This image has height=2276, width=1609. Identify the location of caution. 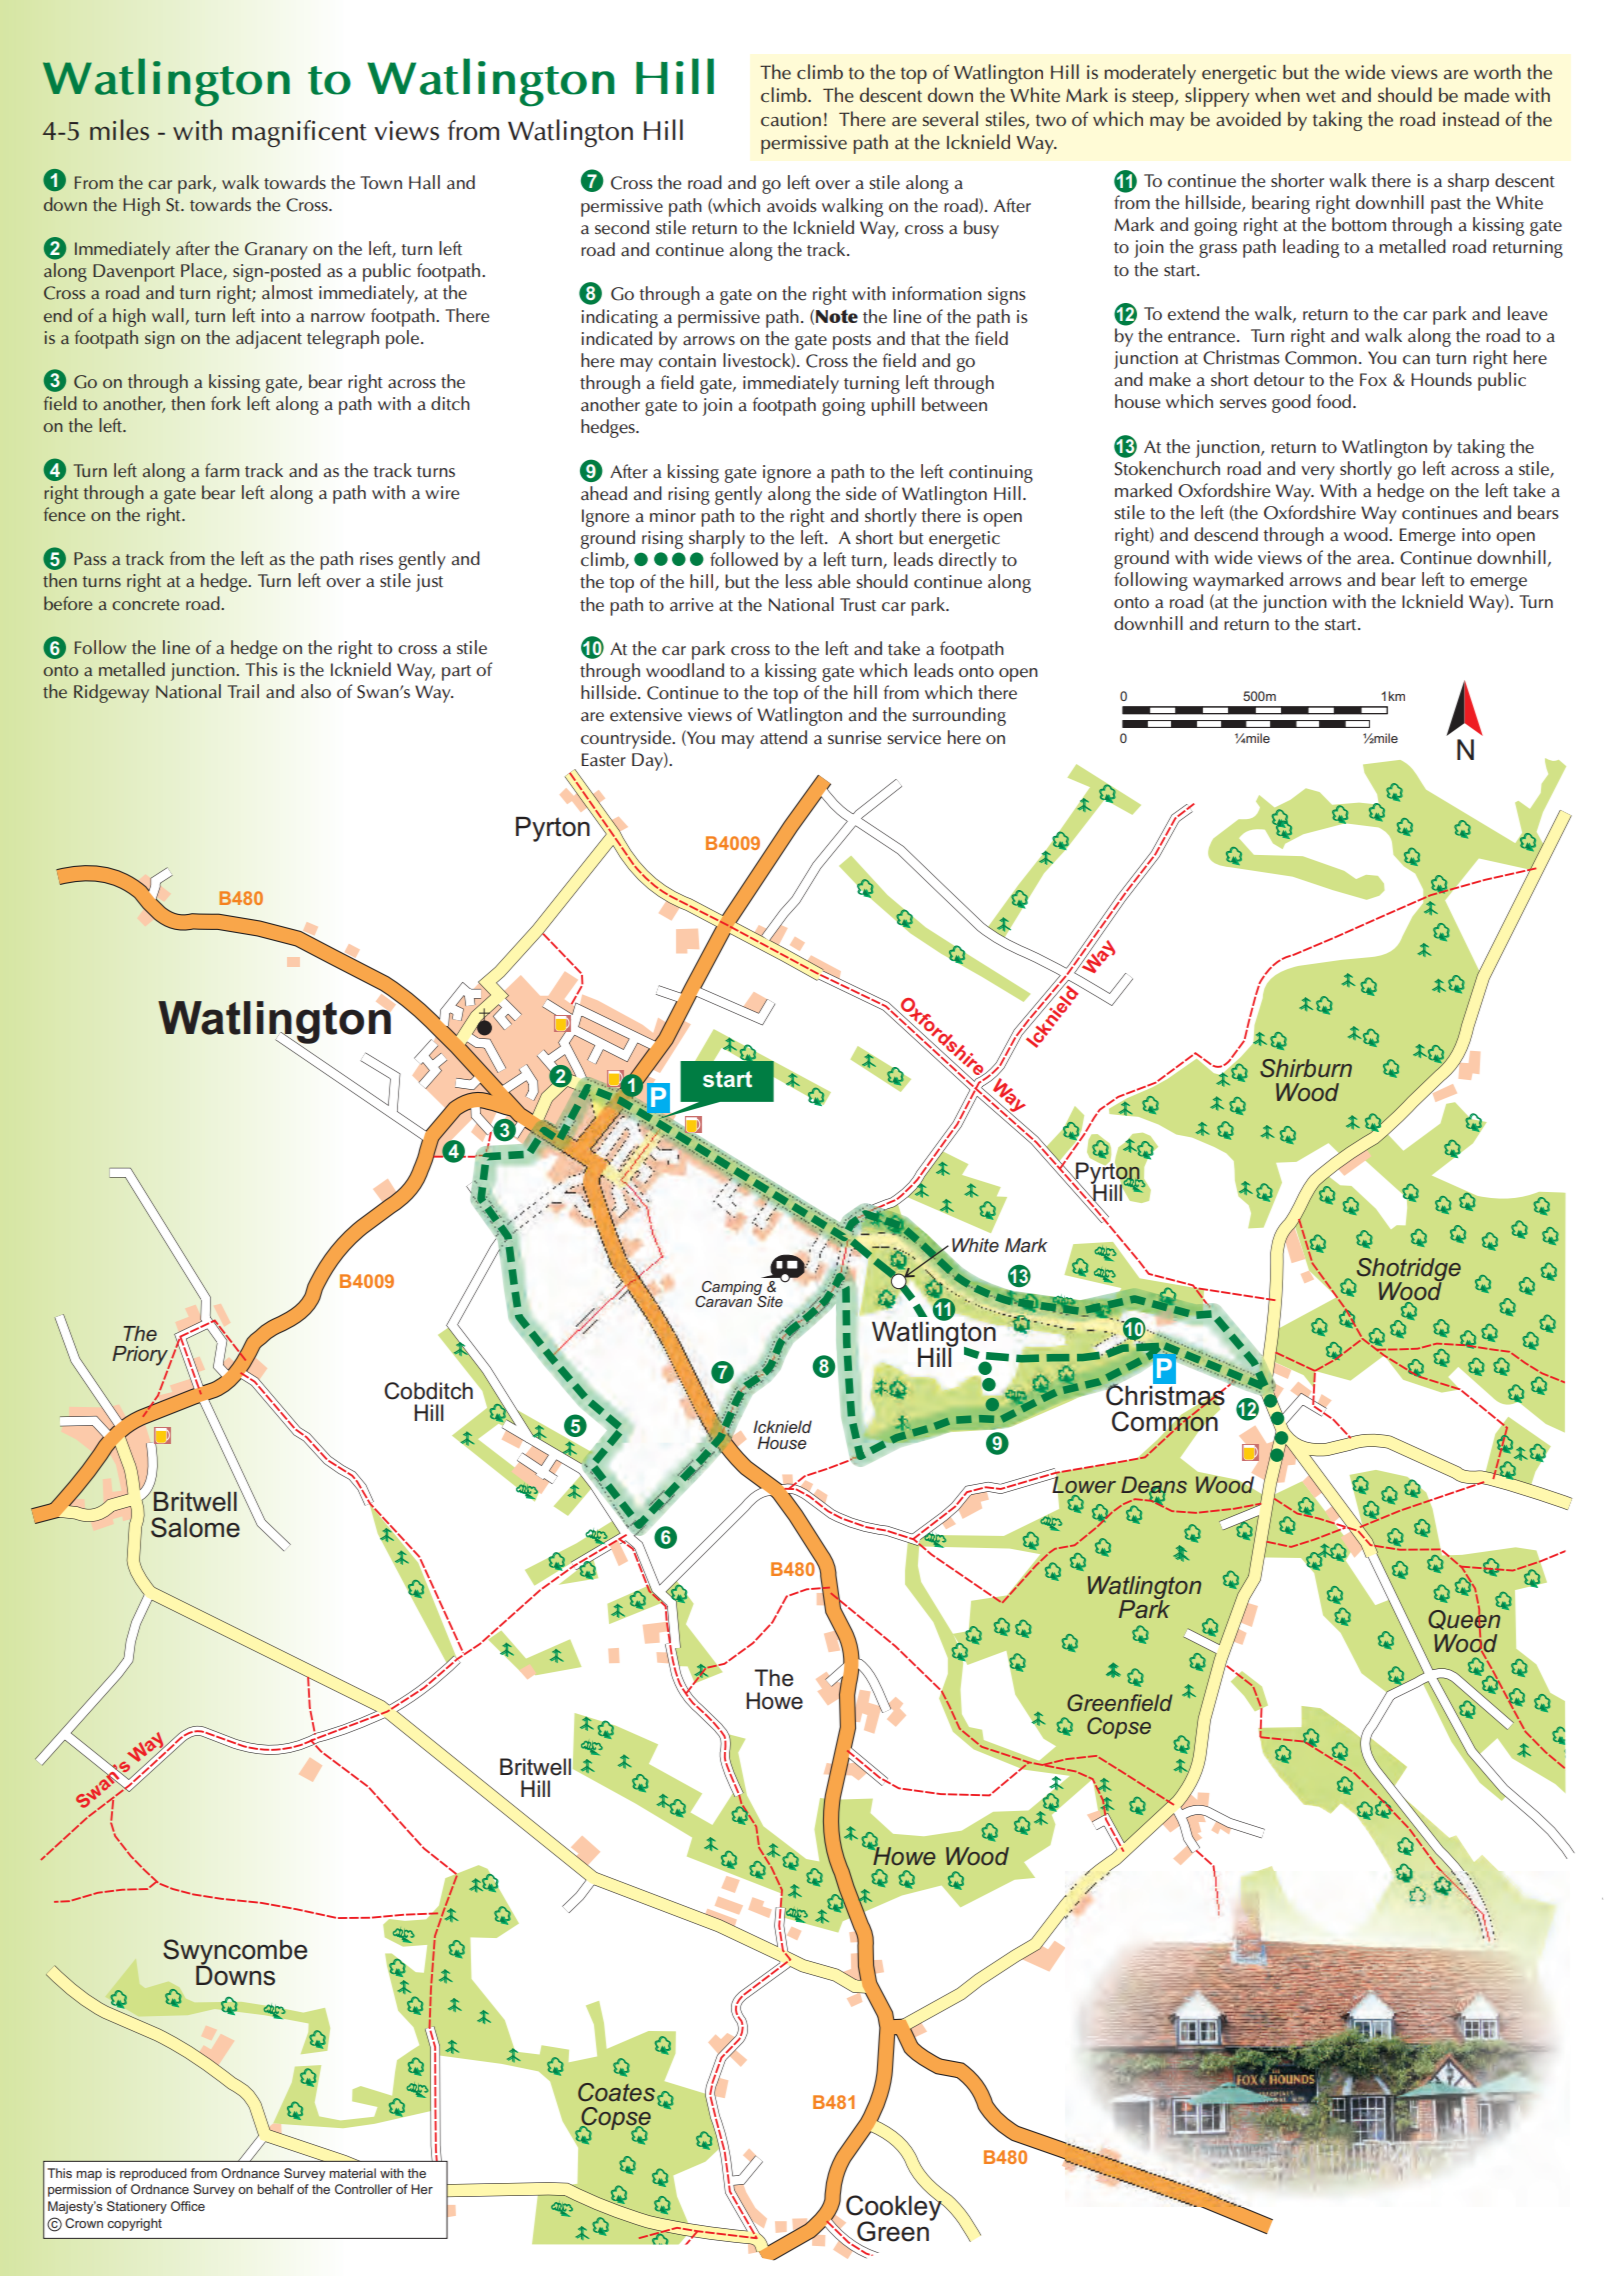
(791, 119).
